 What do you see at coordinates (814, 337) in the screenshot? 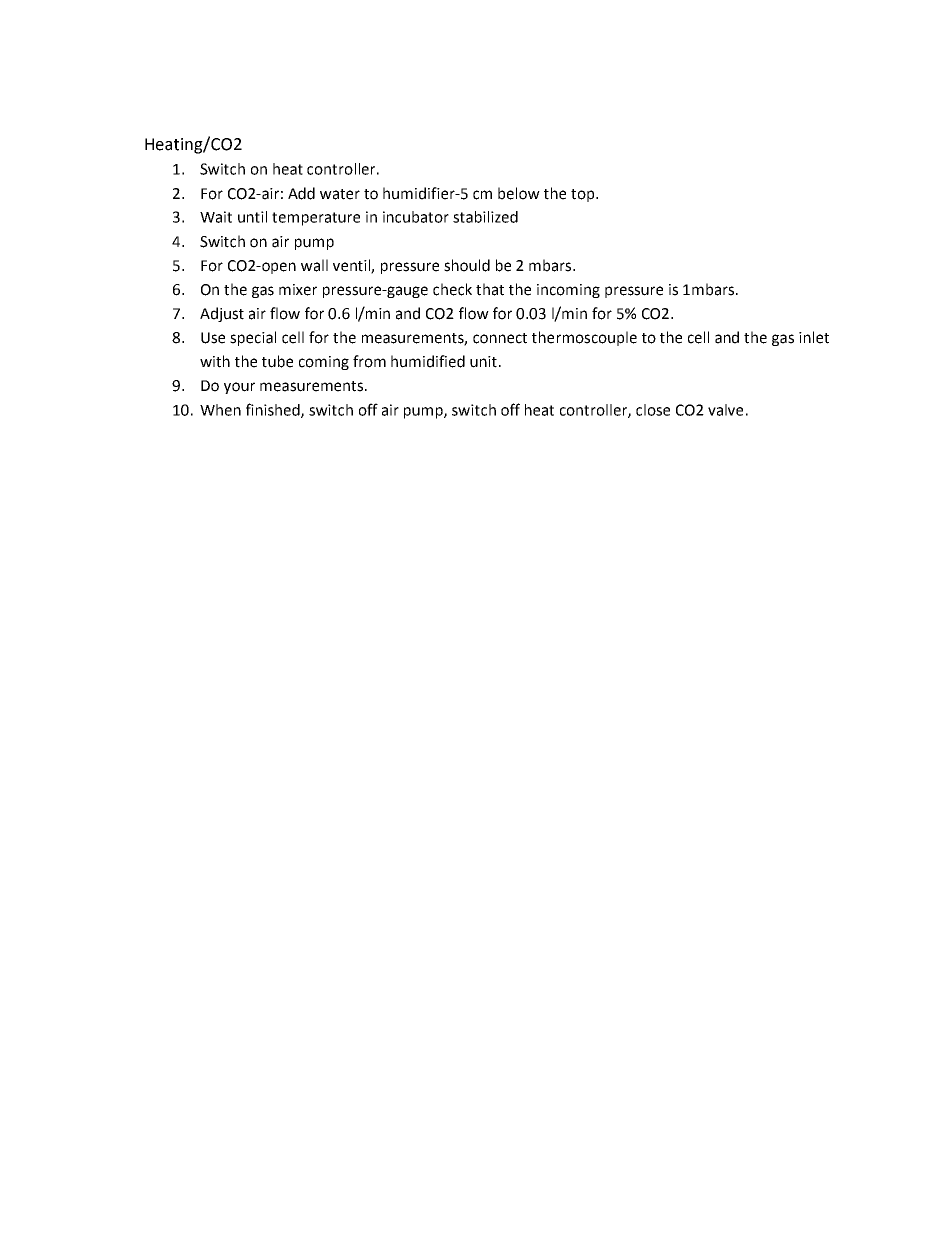
I see `inlet` at bounding box center [814, 337].
